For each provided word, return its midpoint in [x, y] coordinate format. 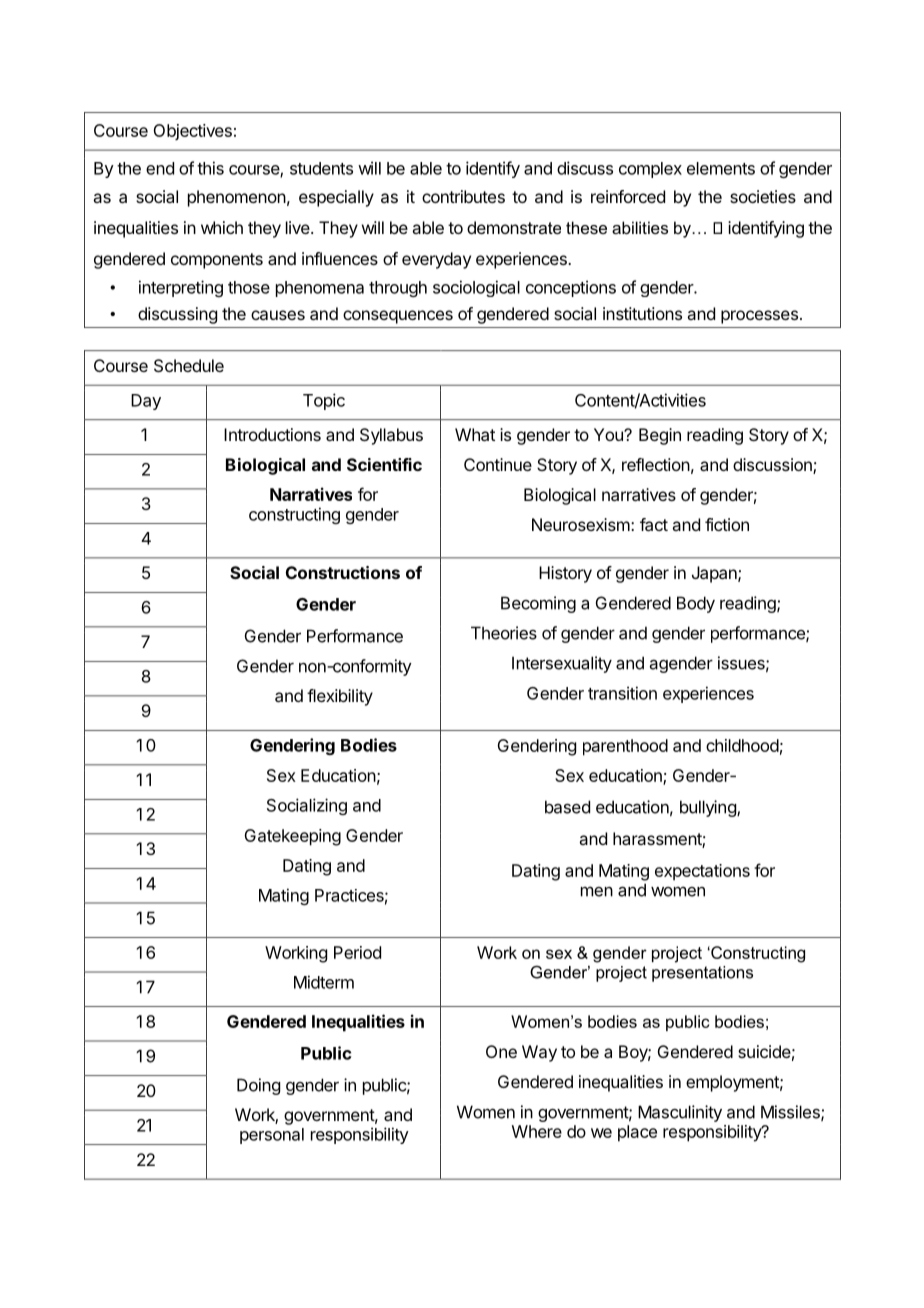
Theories [504, 633]
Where [537, 1131]
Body [696, 604]
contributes [463, 196]
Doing [258, 1086]
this [210, 168]
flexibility [340, 697]
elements [721, 168]
